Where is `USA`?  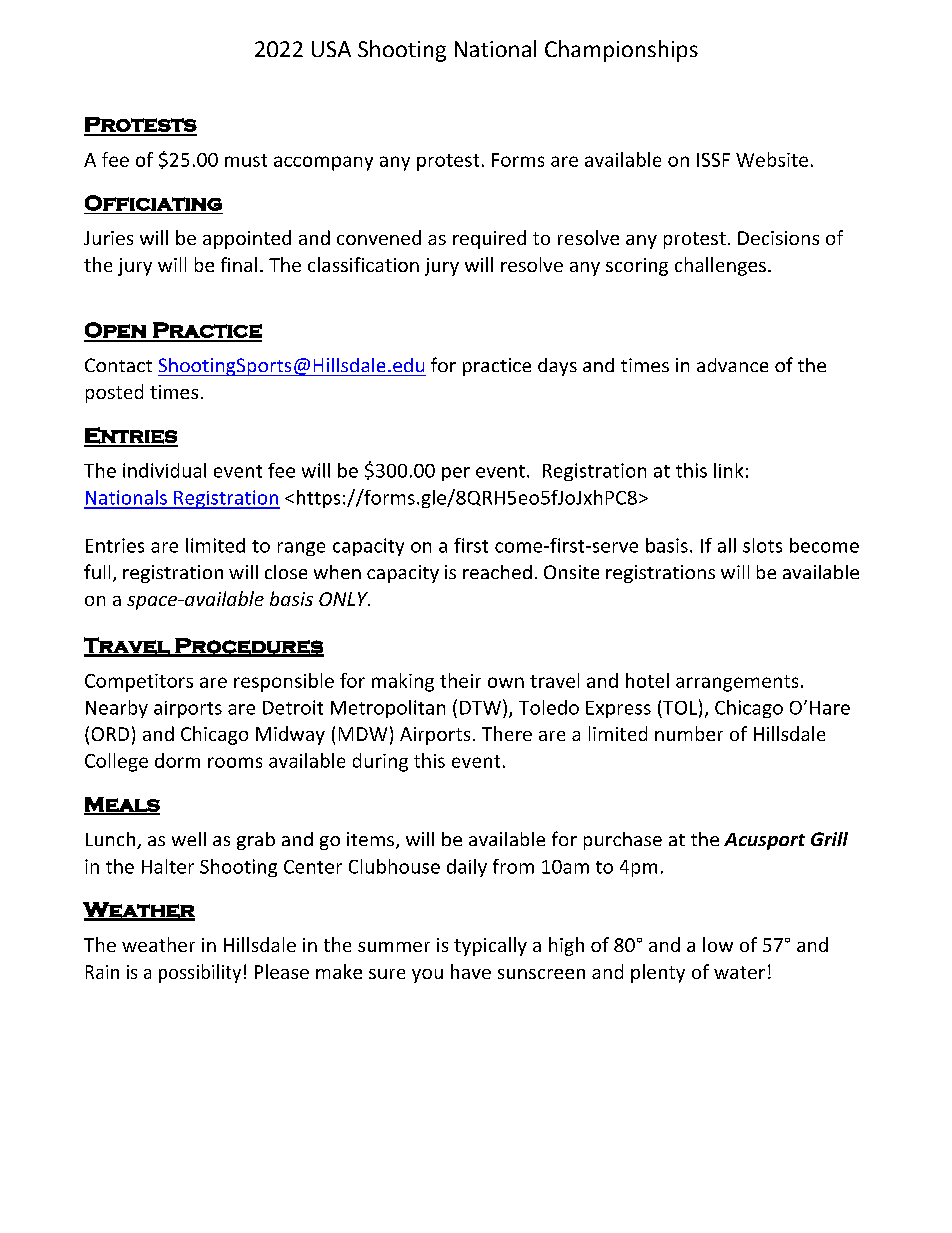 USA is located at coordinates (331, 49).
